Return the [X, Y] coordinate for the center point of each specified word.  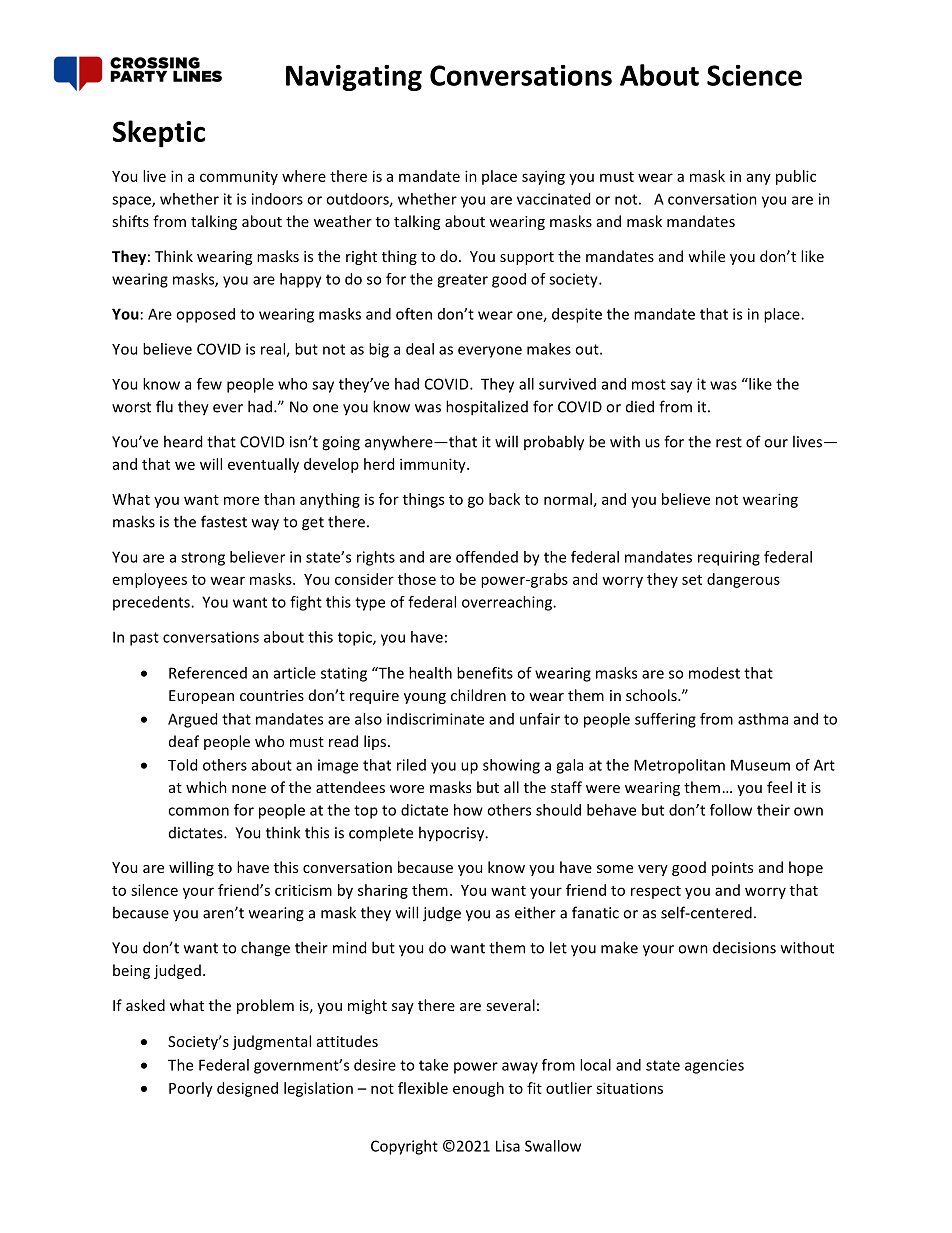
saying [543, 177]
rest [729, 442]
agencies [714, 1066]
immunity [434, 465]
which [206, 787]
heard [183, 441]
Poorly [191, 1089]
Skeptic [159, 134]
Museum [760, 765]
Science [754, 75]
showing [511, 766]
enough [478, 1089]
